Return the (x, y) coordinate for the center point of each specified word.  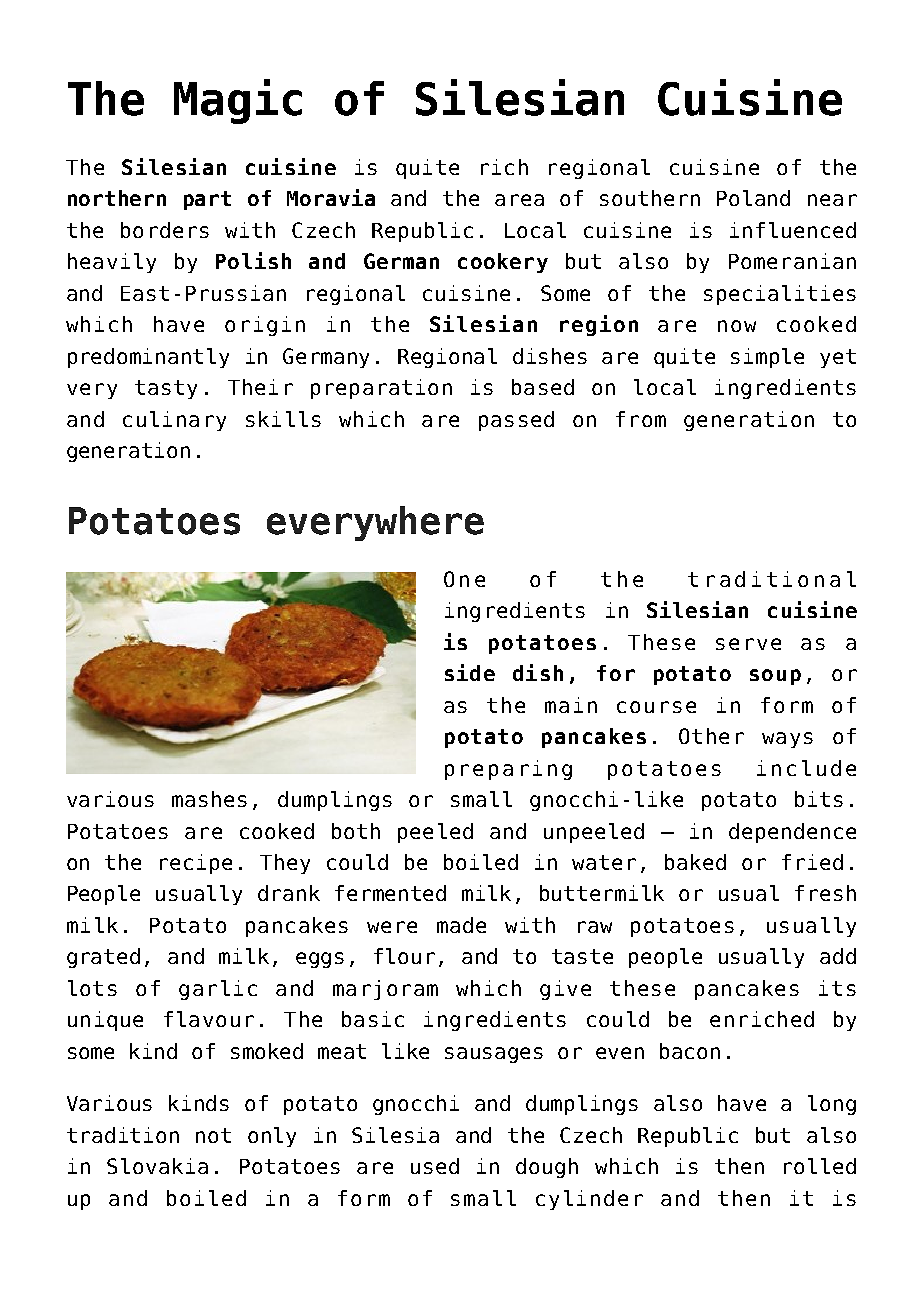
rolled (820, 1166)
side (470, 672)
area (519, 200)
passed (516, 421)
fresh (825, 893)
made (461, 925)
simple (767, 358)
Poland (753, 198)
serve (748, 644)
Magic (238, 101)
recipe (196, 864)
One (464, 579)
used (435, 1166)
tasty (166, 389)
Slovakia (157, 1166)
